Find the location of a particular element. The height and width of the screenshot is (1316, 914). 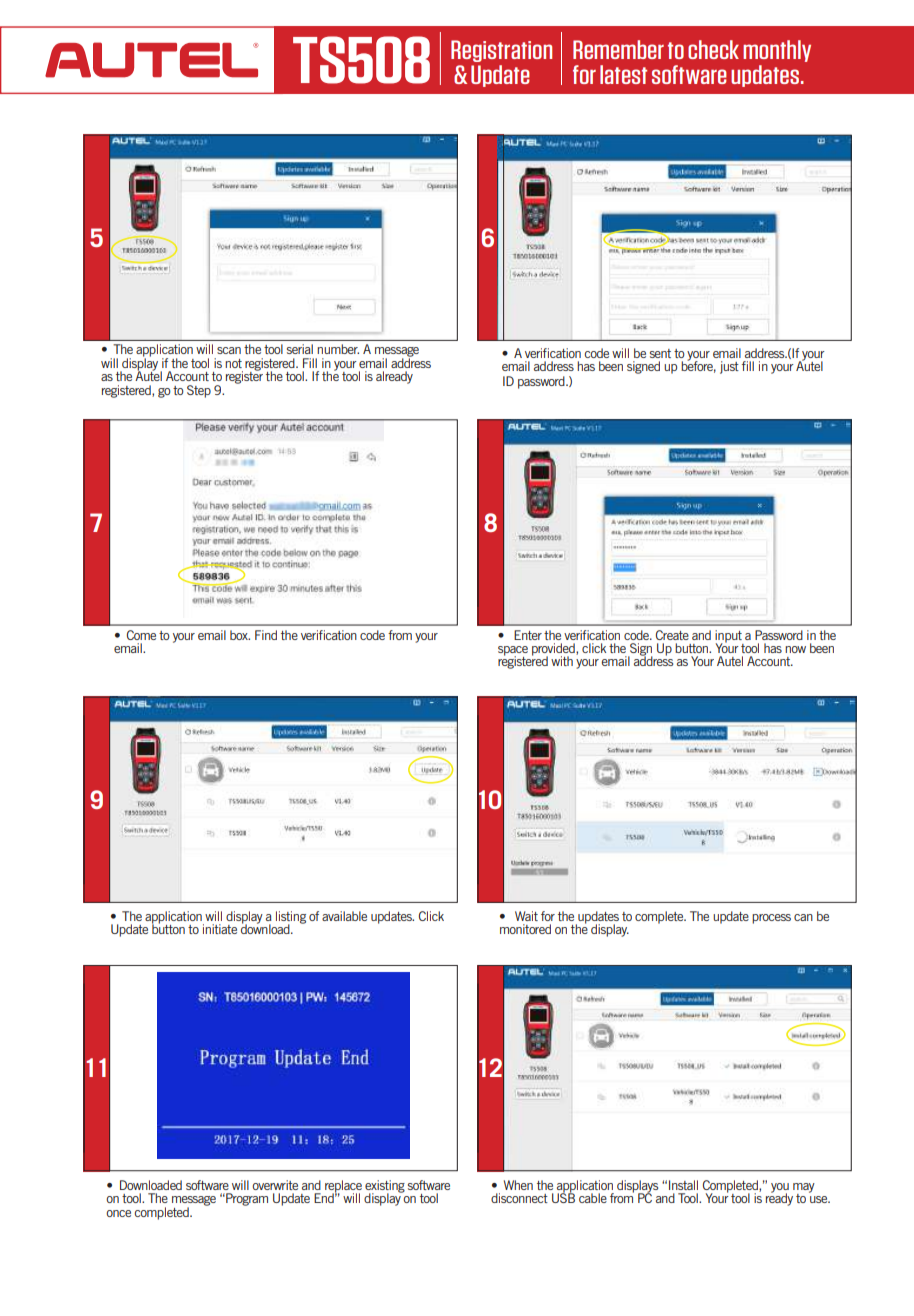

check is located at coordinates (713, 49).
